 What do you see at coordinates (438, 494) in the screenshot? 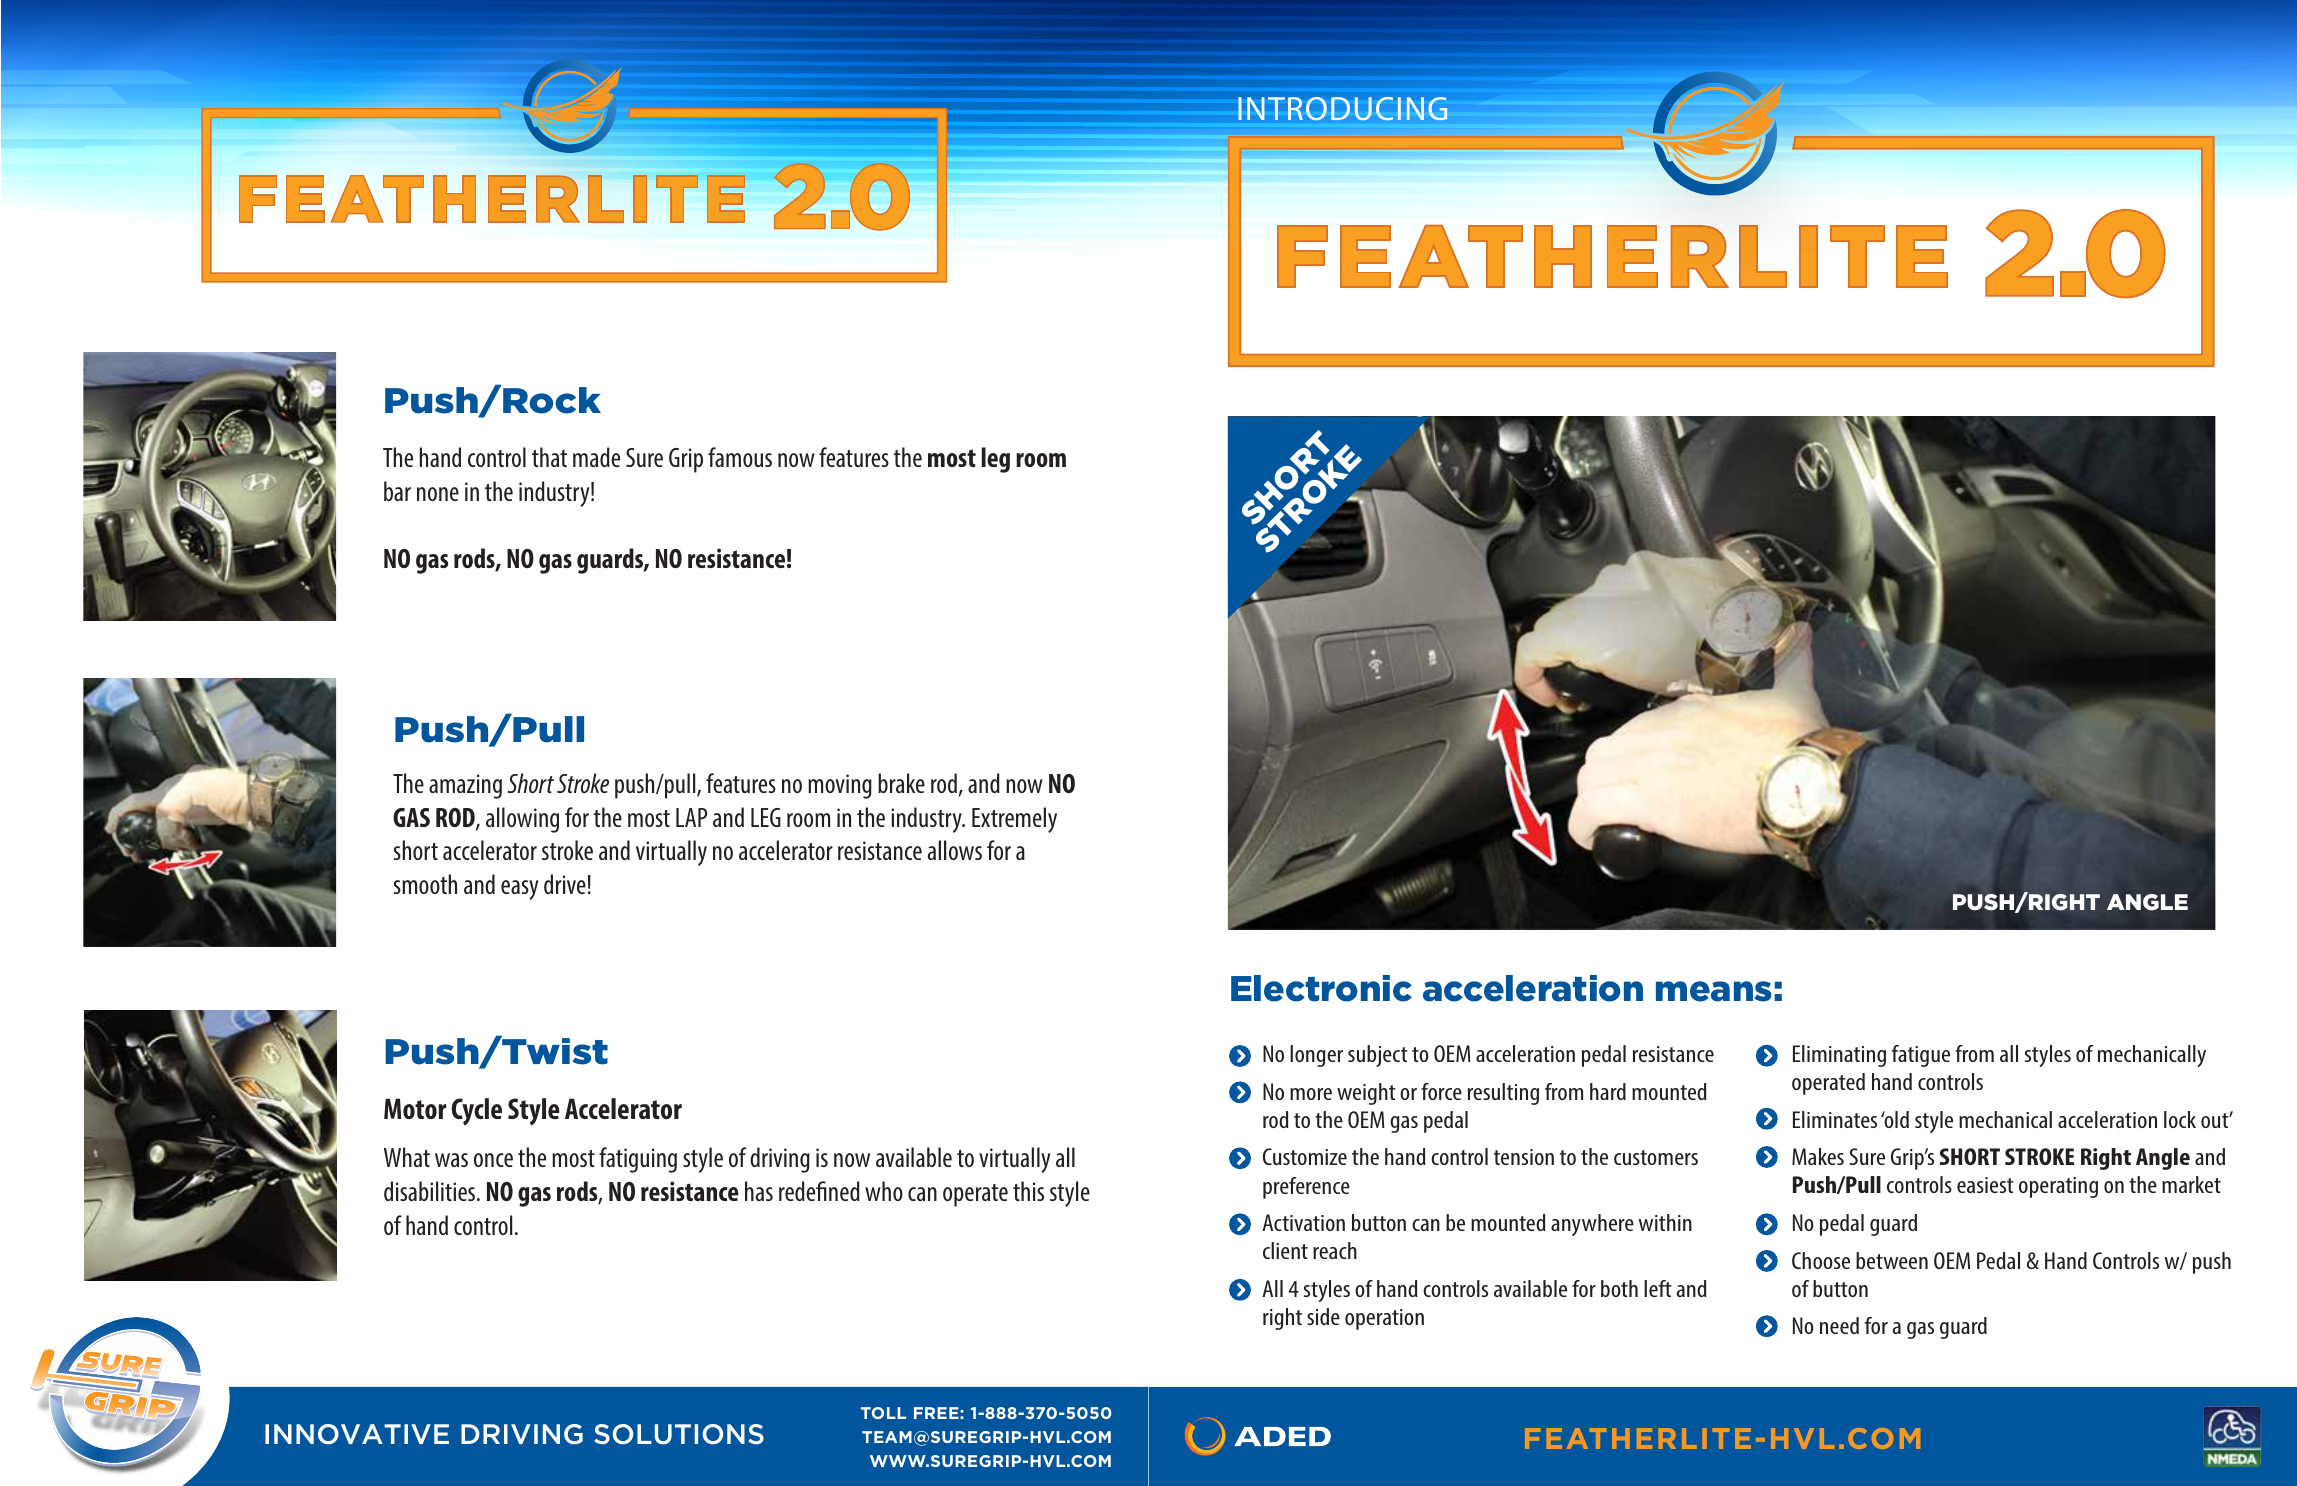
I see `none` at bounding box center [438, 494].
